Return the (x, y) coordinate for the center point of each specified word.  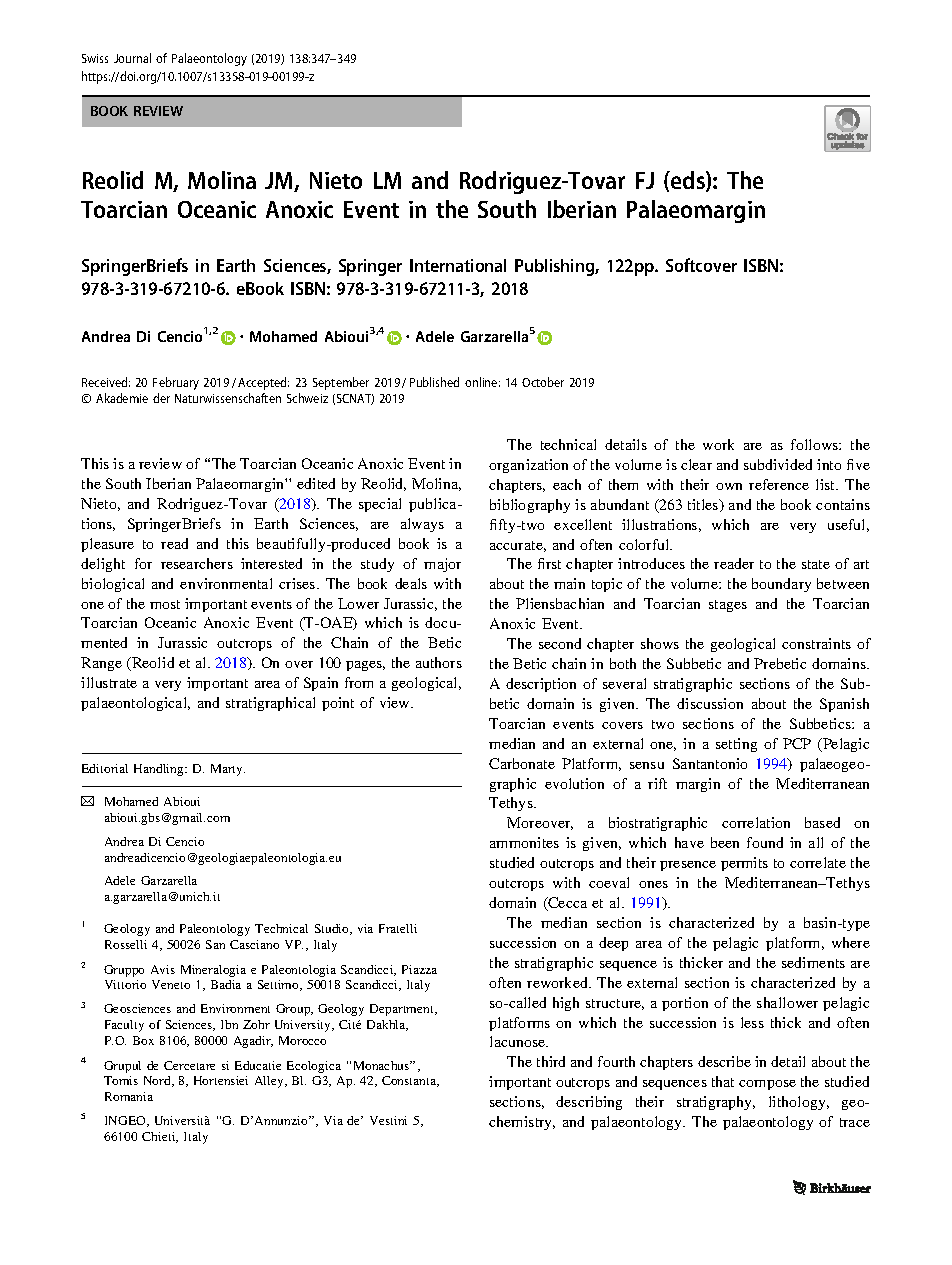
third (551, 1061)
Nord (158, 1081)
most (165, 604)
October (543, 382)
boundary (781, 585)
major (442, 565)
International (458, 265)
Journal (132, 58)
